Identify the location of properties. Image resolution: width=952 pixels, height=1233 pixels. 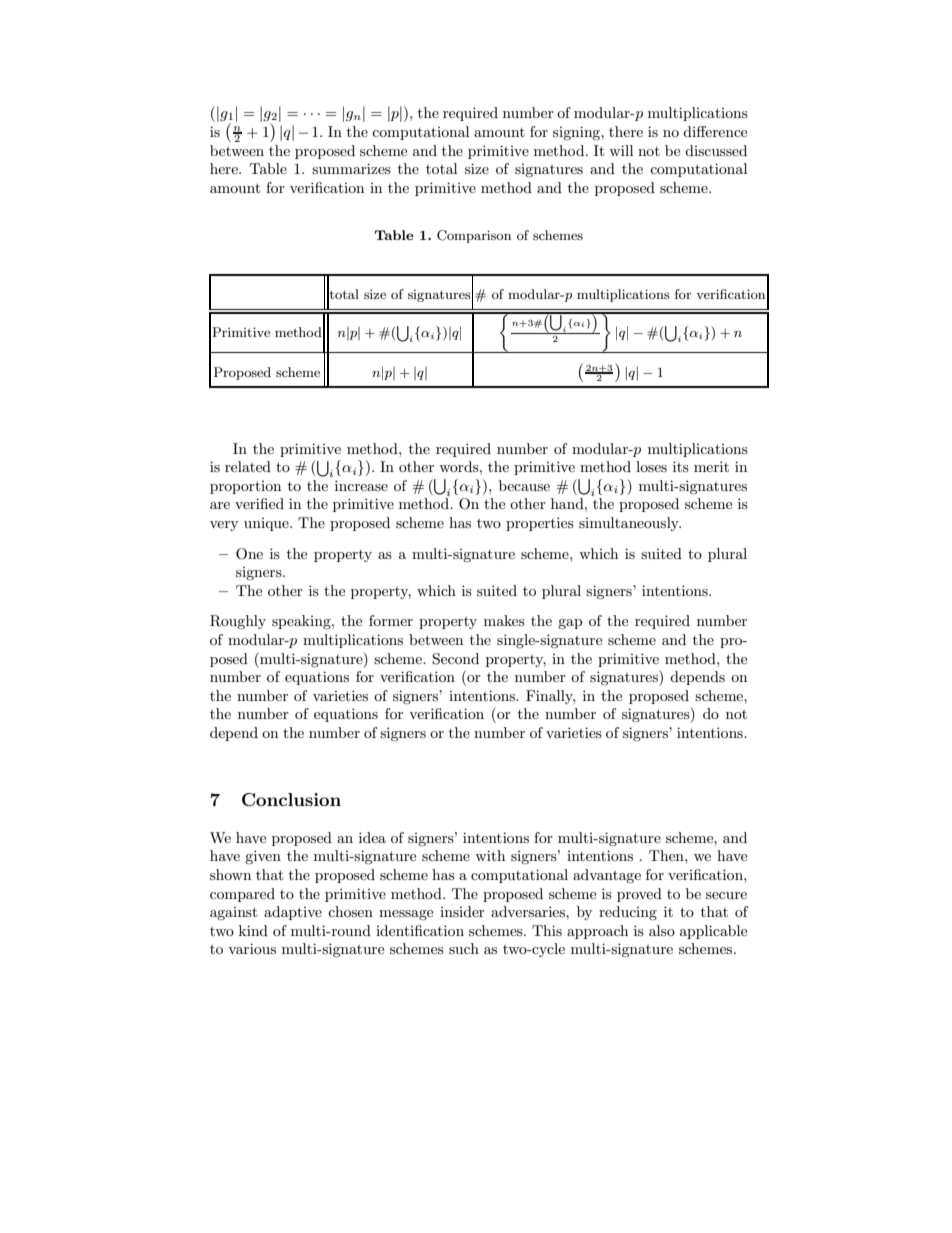
(540, 524).
